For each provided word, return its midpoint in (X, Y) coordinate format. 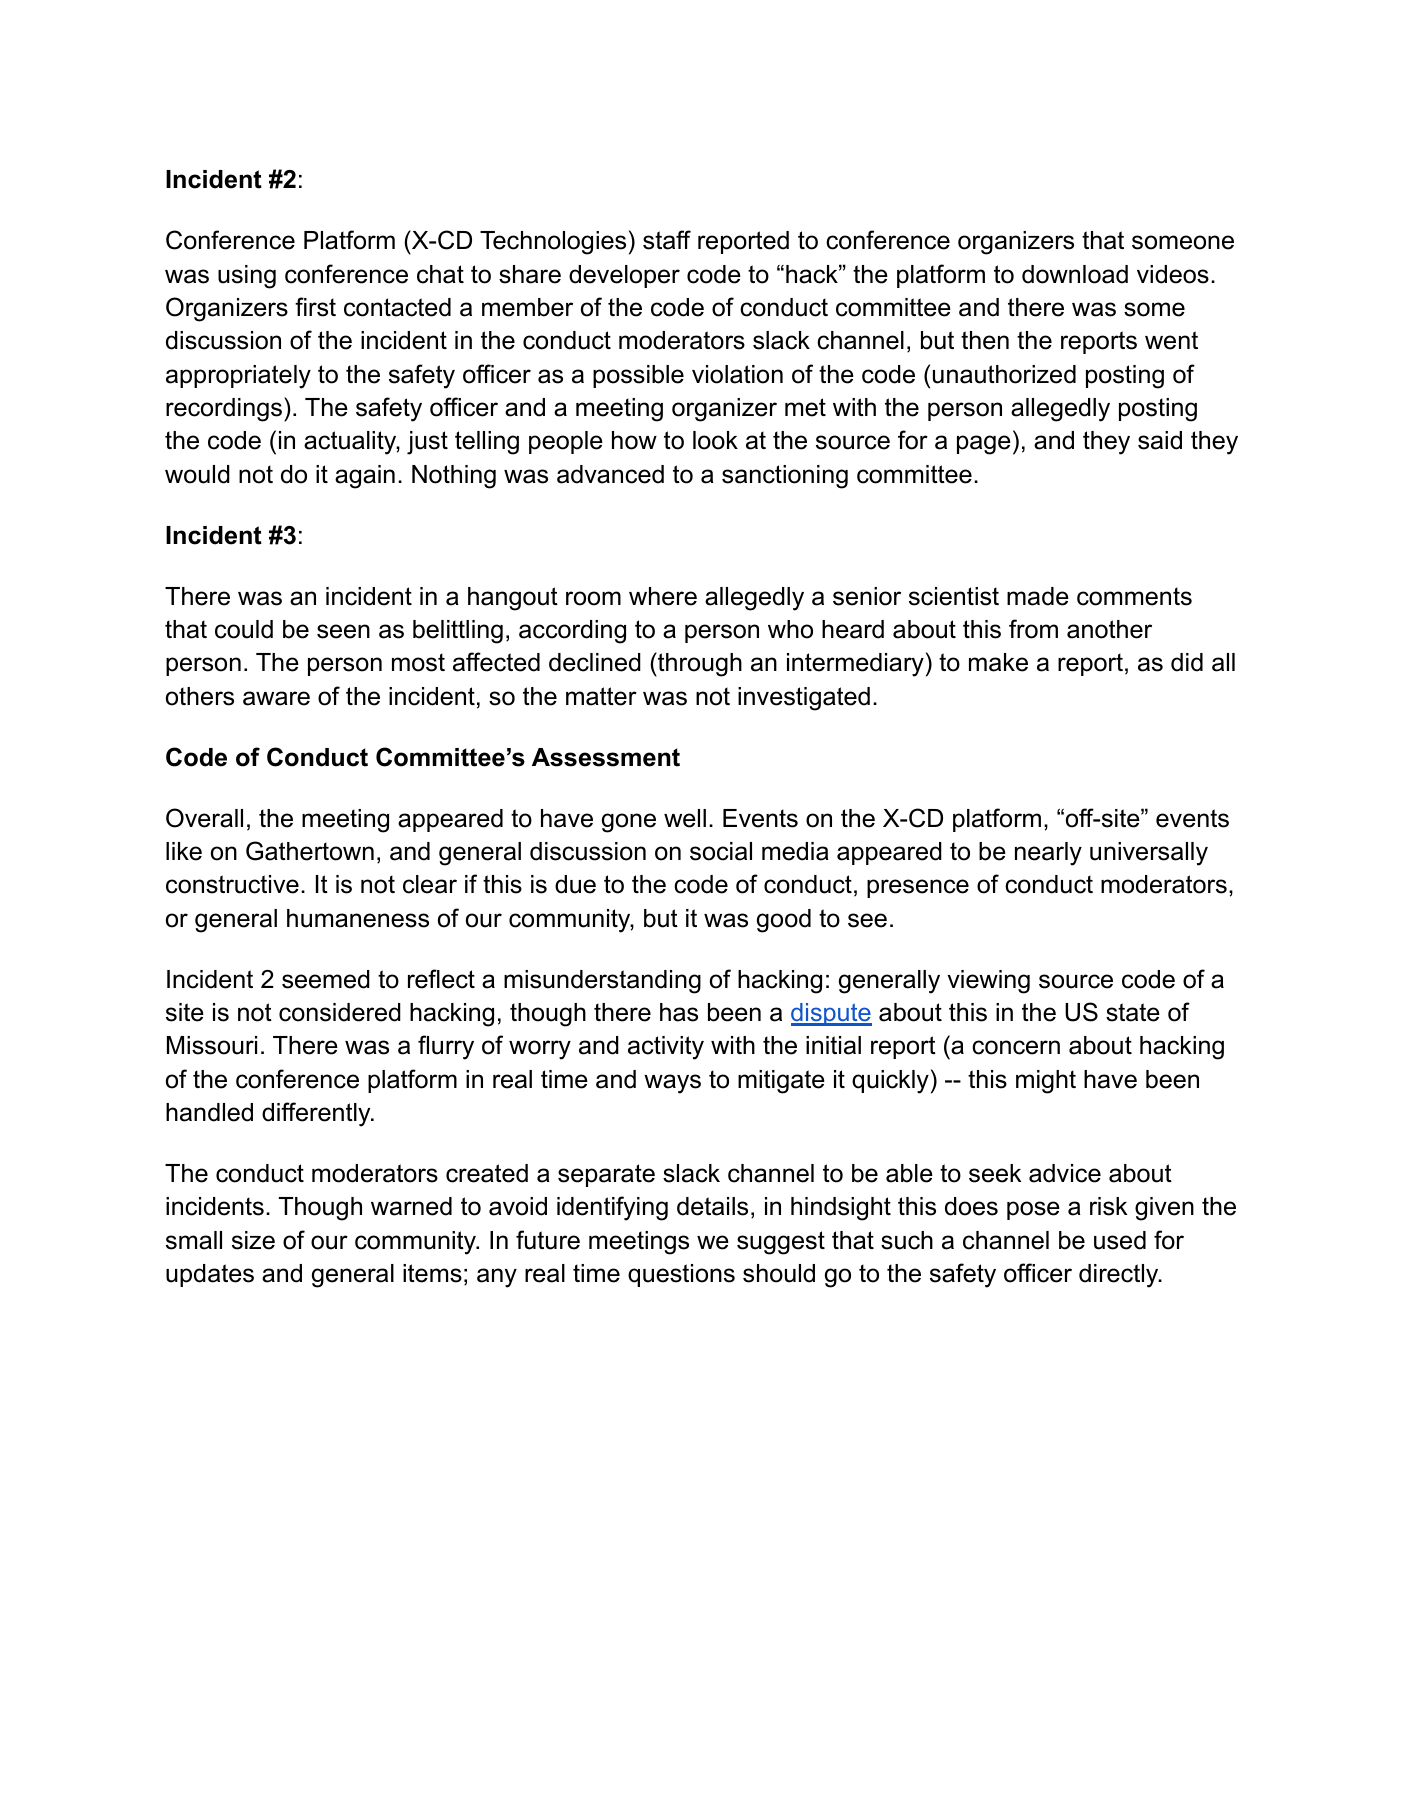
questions (681, 1275)
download (1075, 274)
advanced (610, 474)
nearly (1048, 854)
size (253, 1240)
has (679, 1012)
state (1133, 1012)
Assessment (606, 757)
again (365, 477)
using (247, 277)
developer (624, 276)
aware (276, 698)
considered (340, 1012)
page (984, 445)
